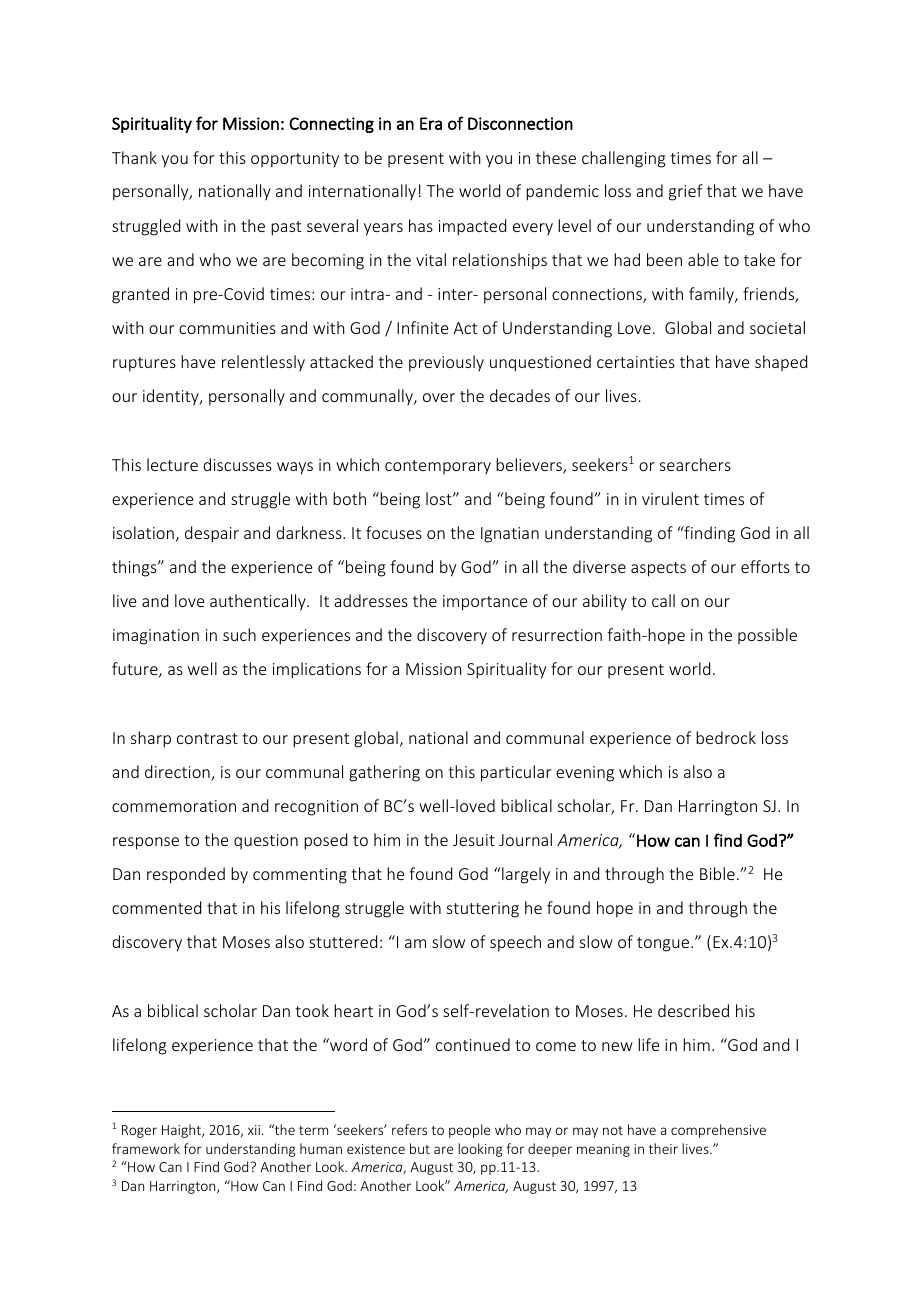  What do you see at coordinates (469, 1131) in the screenshot?
I see `people` at bounding box center [469, 1131].
